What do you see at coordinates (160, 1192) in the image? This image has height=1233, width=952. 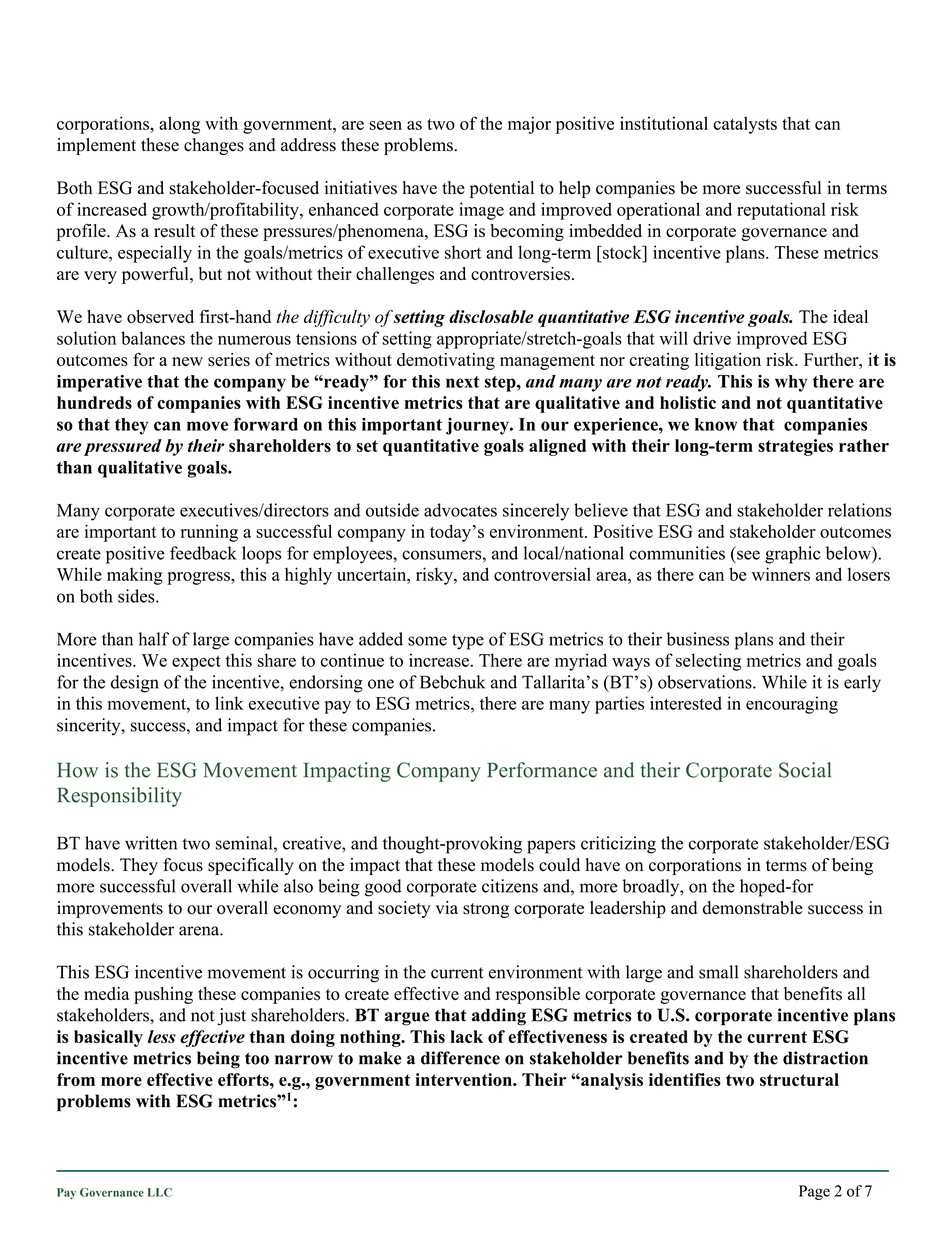 I see `LLC` at bounding box center [160, 1192].
